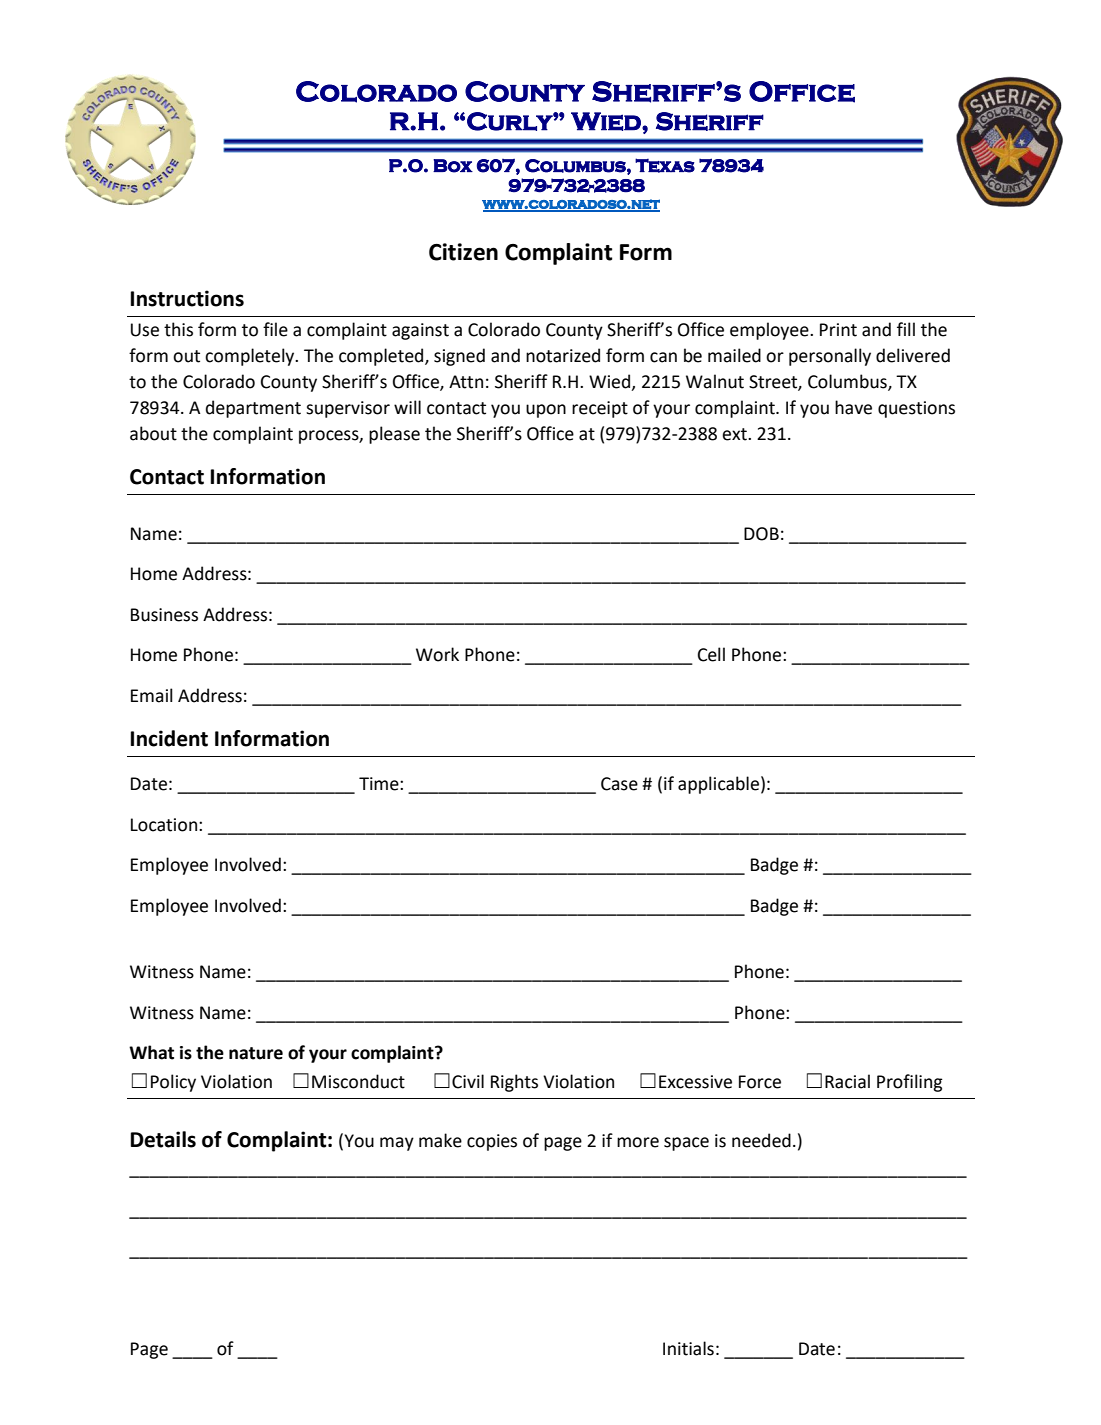 This screenshot has width=1101, height=1425. I want to click on Rights, so click(514, 1083).
